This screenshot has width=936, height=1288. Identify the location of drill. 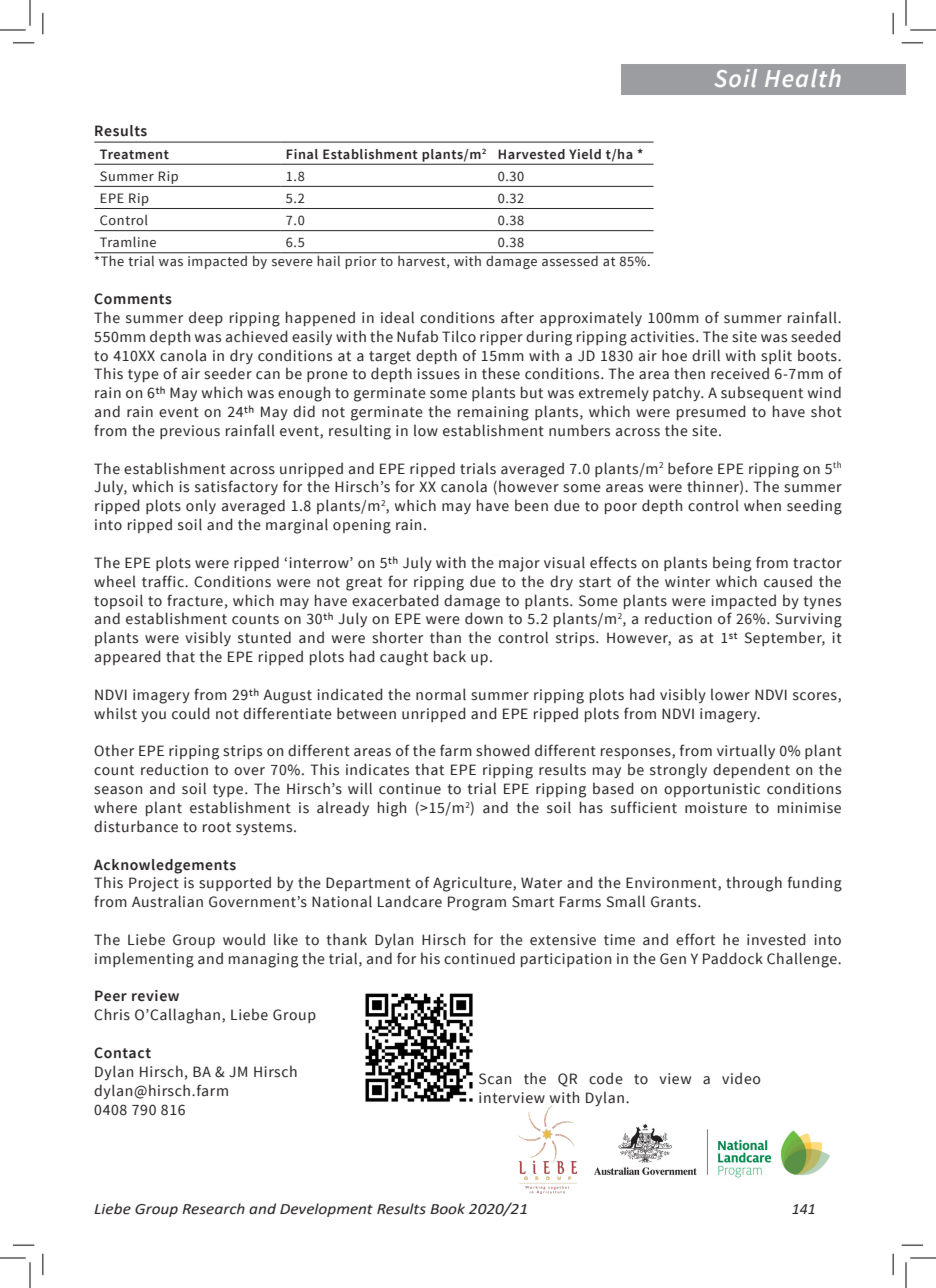
(706, 355).
